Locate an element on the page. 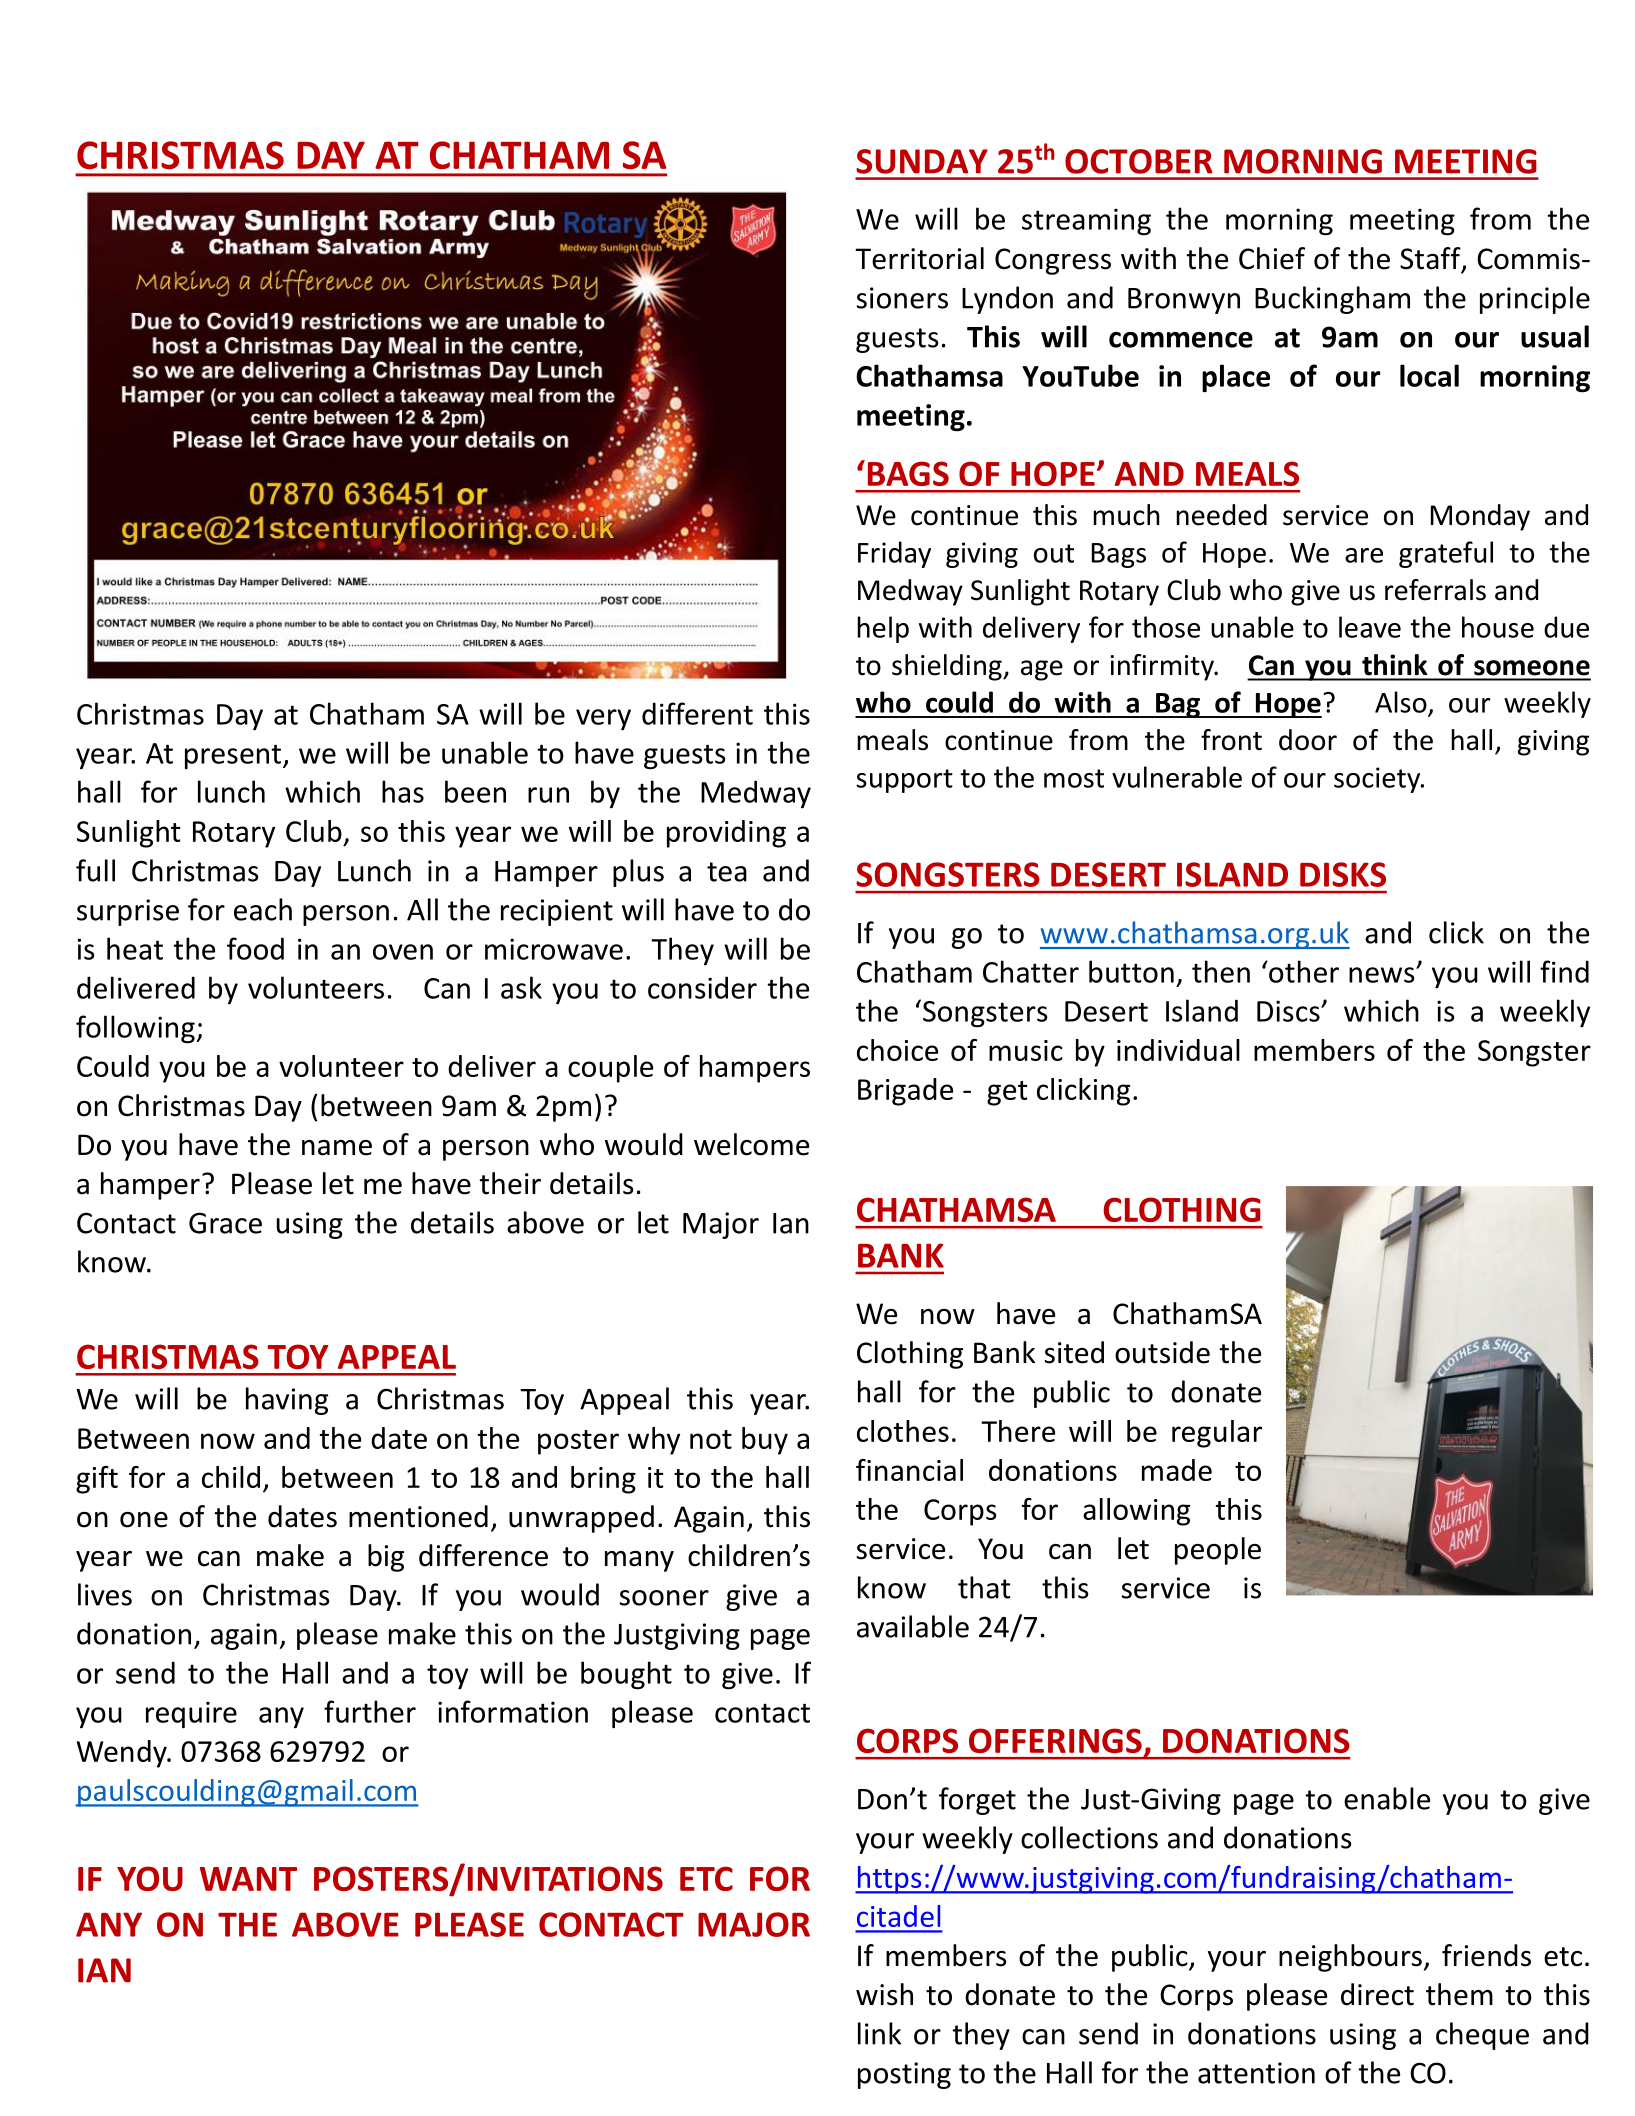 The width and height of the page is (1635, 2116). Brigade is located at coordinates (905, 1092).
